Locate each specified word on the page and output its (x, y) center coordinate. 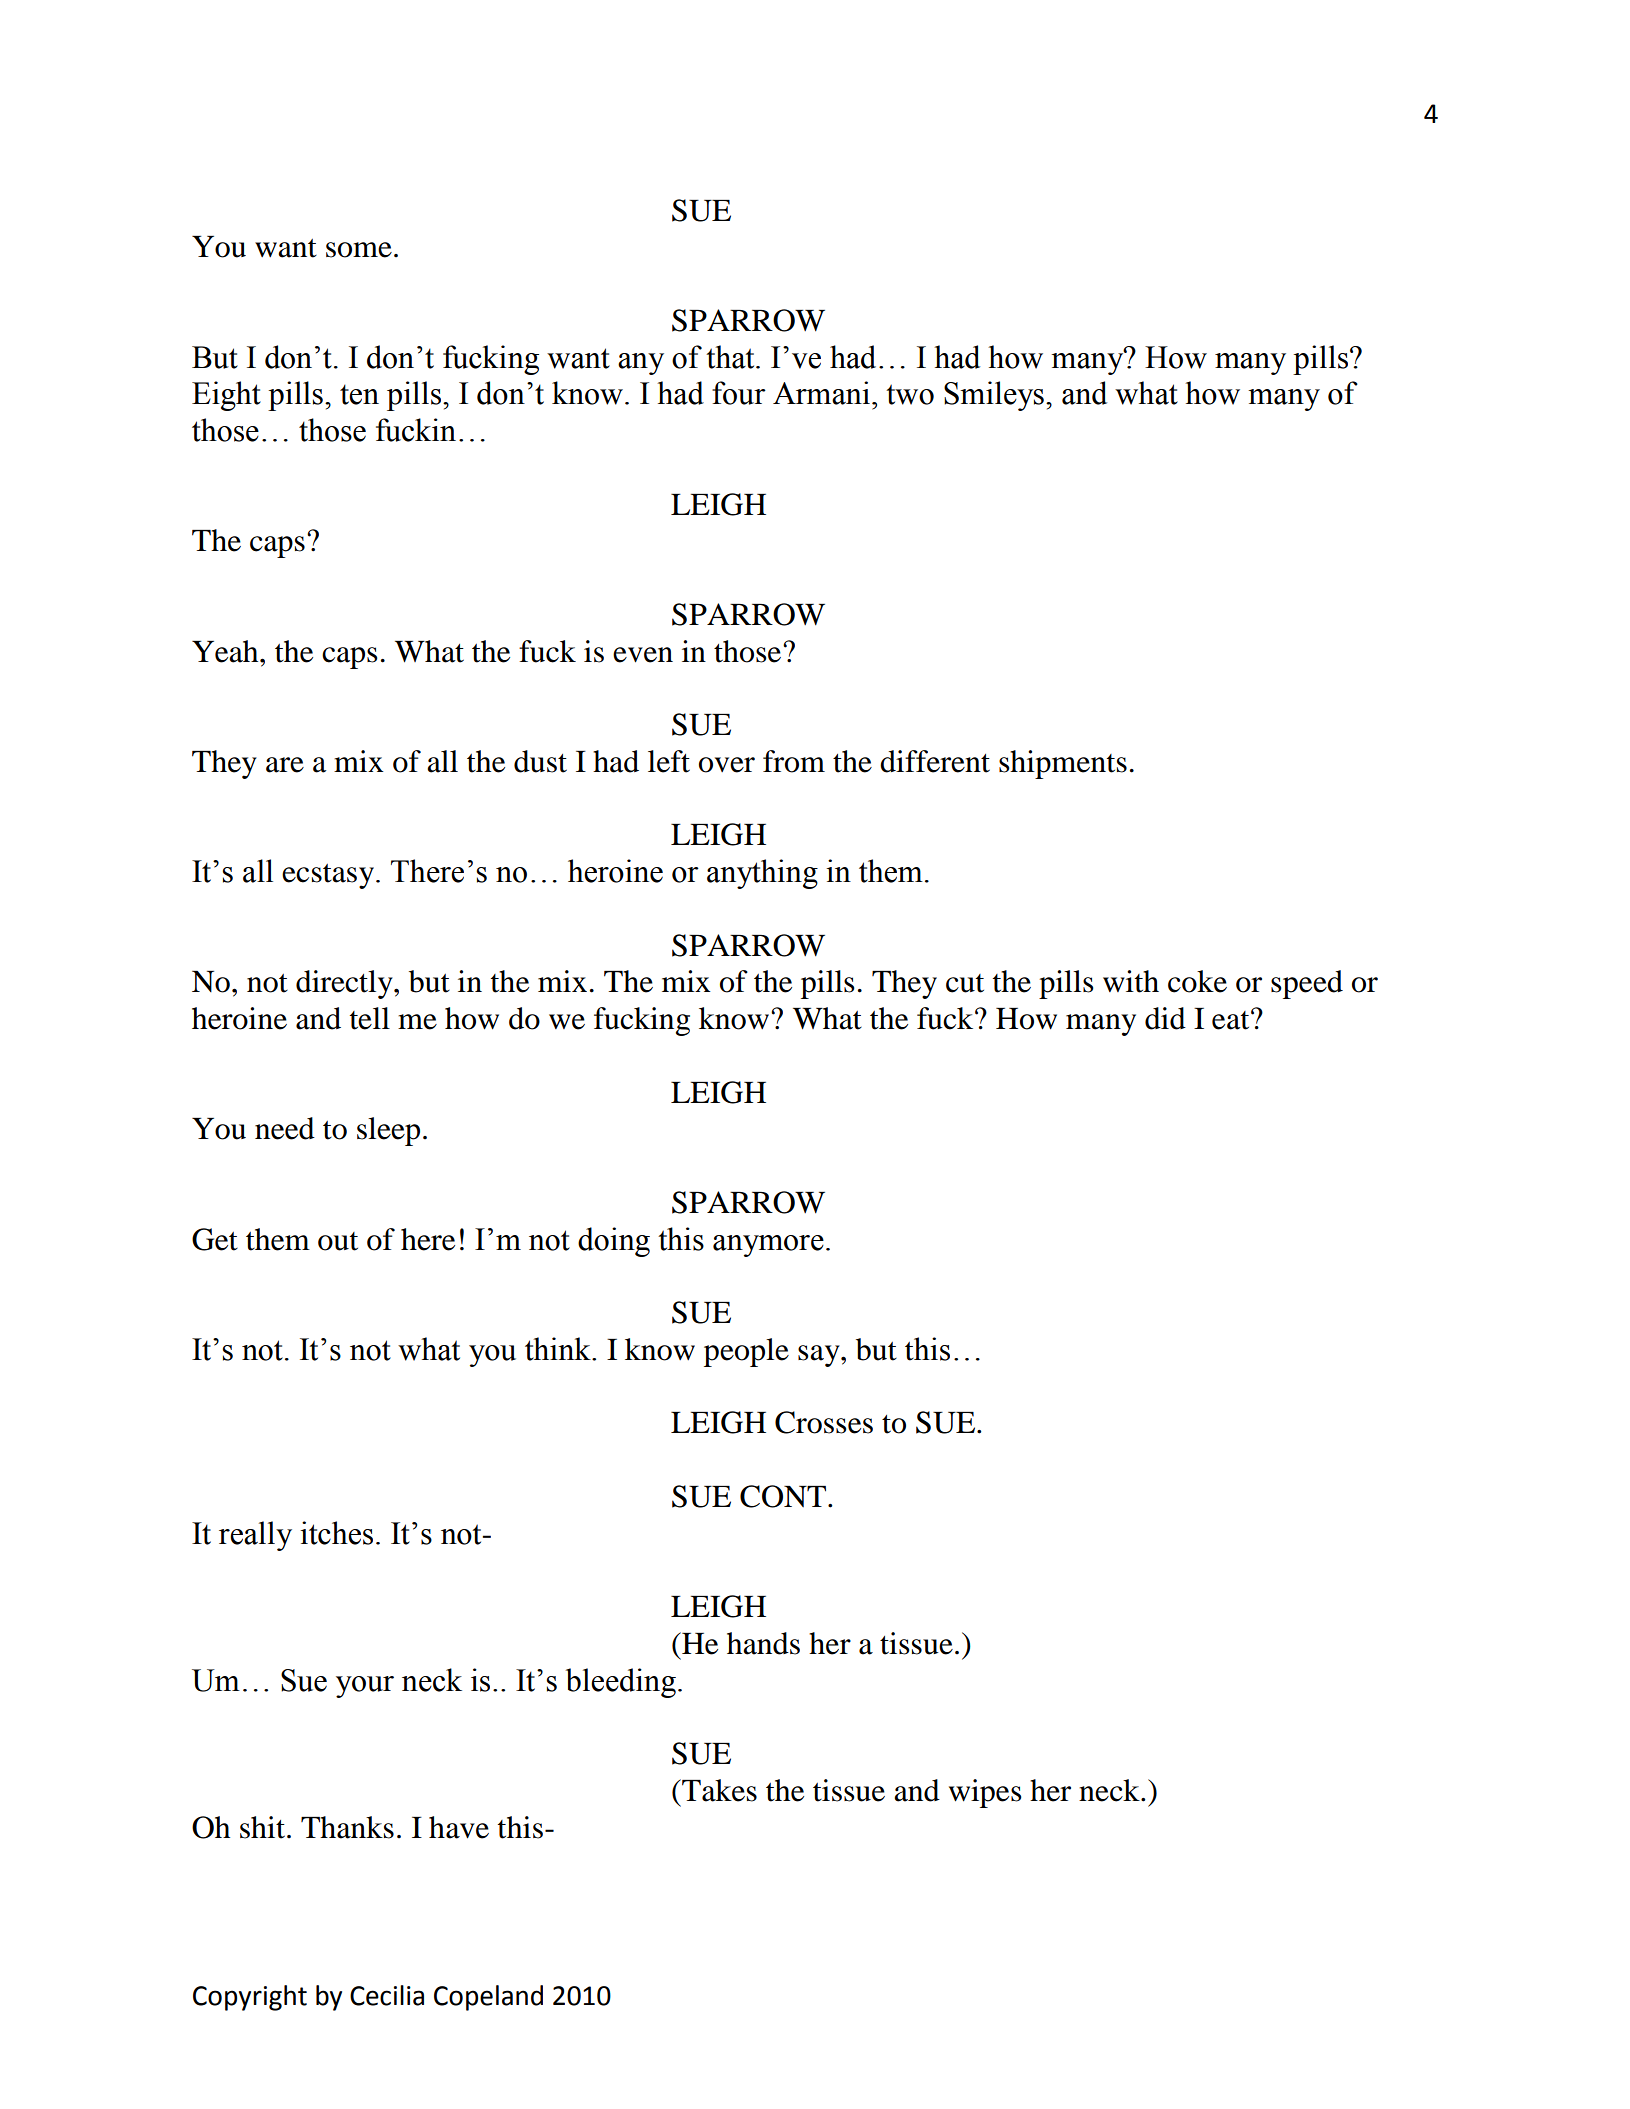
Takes (718, 1790)
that (731, 357)
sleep (388, 1131)
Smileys (994, 396)
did (1165, 1018)
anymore (768, 1246)
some (359, 250)
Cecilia (387, 1995)
